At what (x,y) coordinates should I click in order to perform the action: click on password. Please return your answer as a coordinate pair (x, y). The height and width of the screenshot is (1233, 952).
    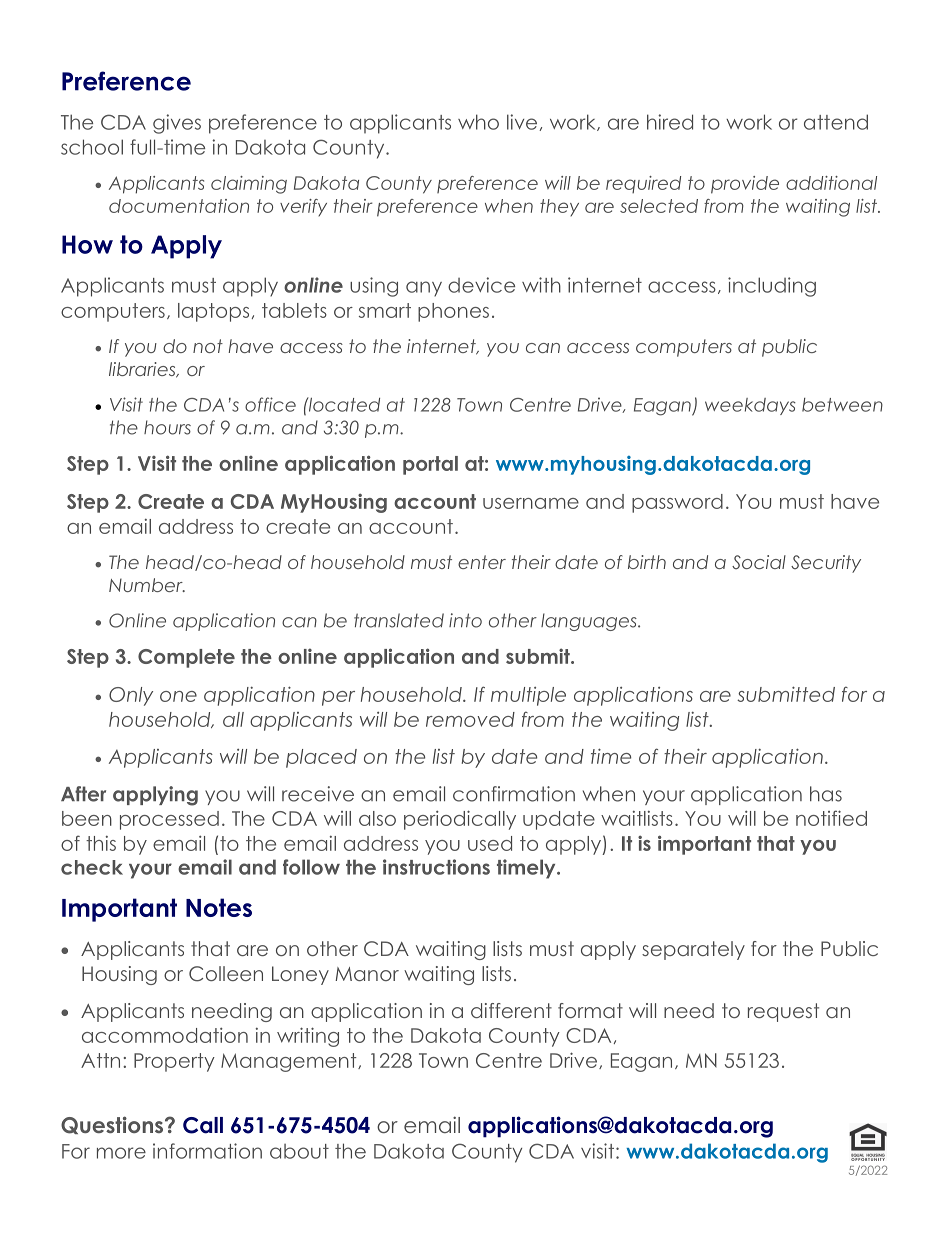
    Looking at the image, I should click on (677, 503).
